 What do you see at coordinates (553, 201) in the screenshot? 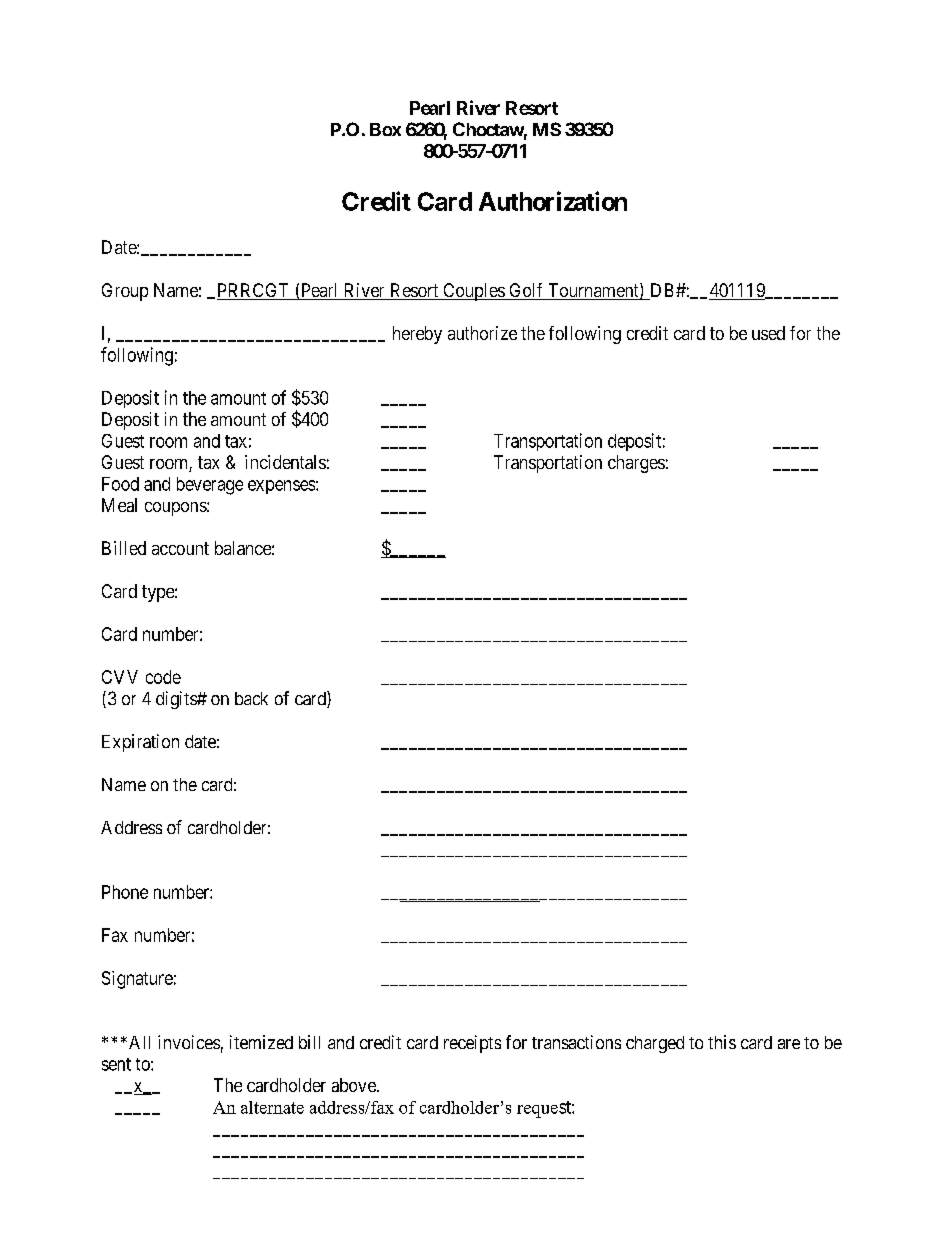
I see `Authorization` at bounding box center [553, 201].
